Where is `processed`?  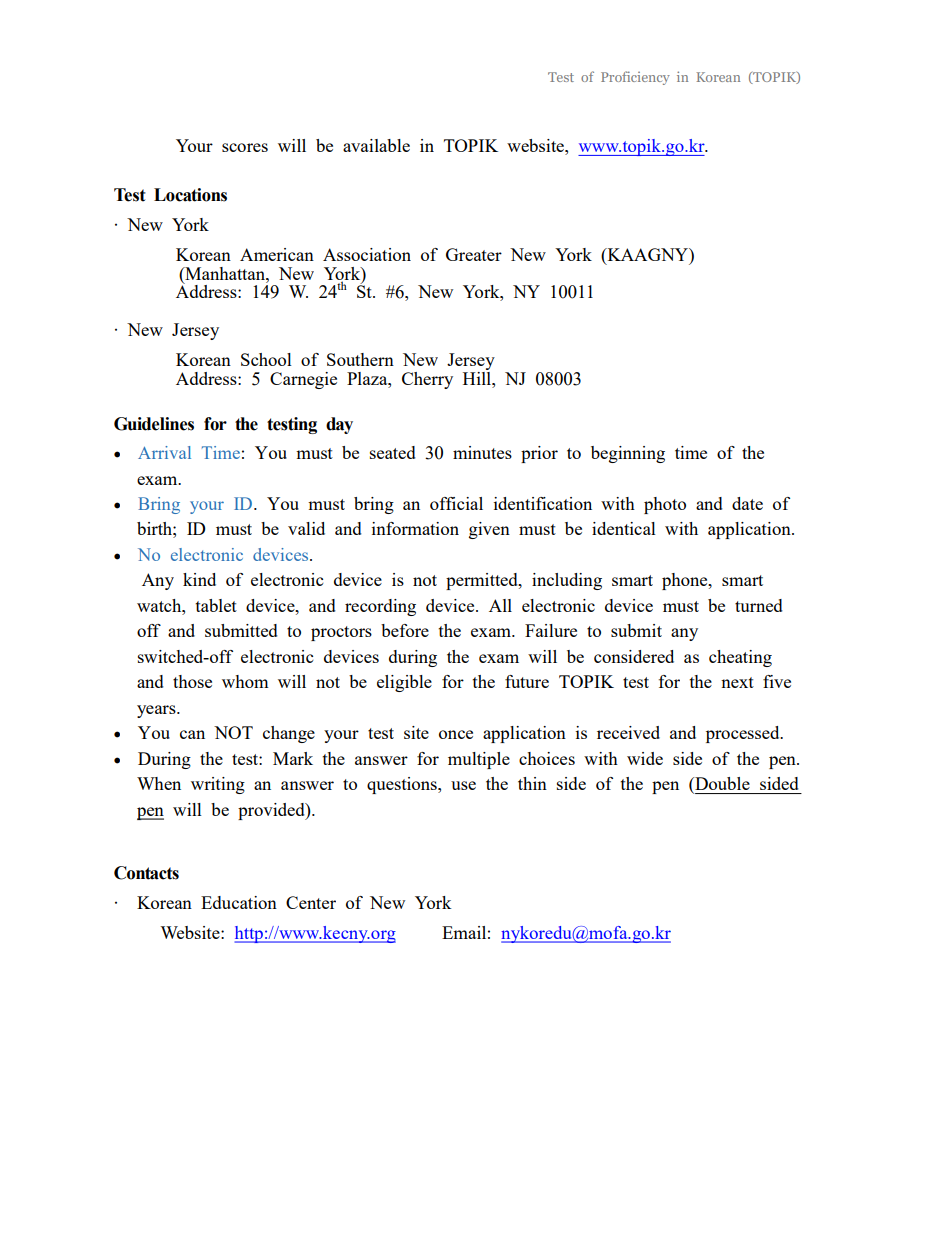
processed is located at coordinates (744, 734).
